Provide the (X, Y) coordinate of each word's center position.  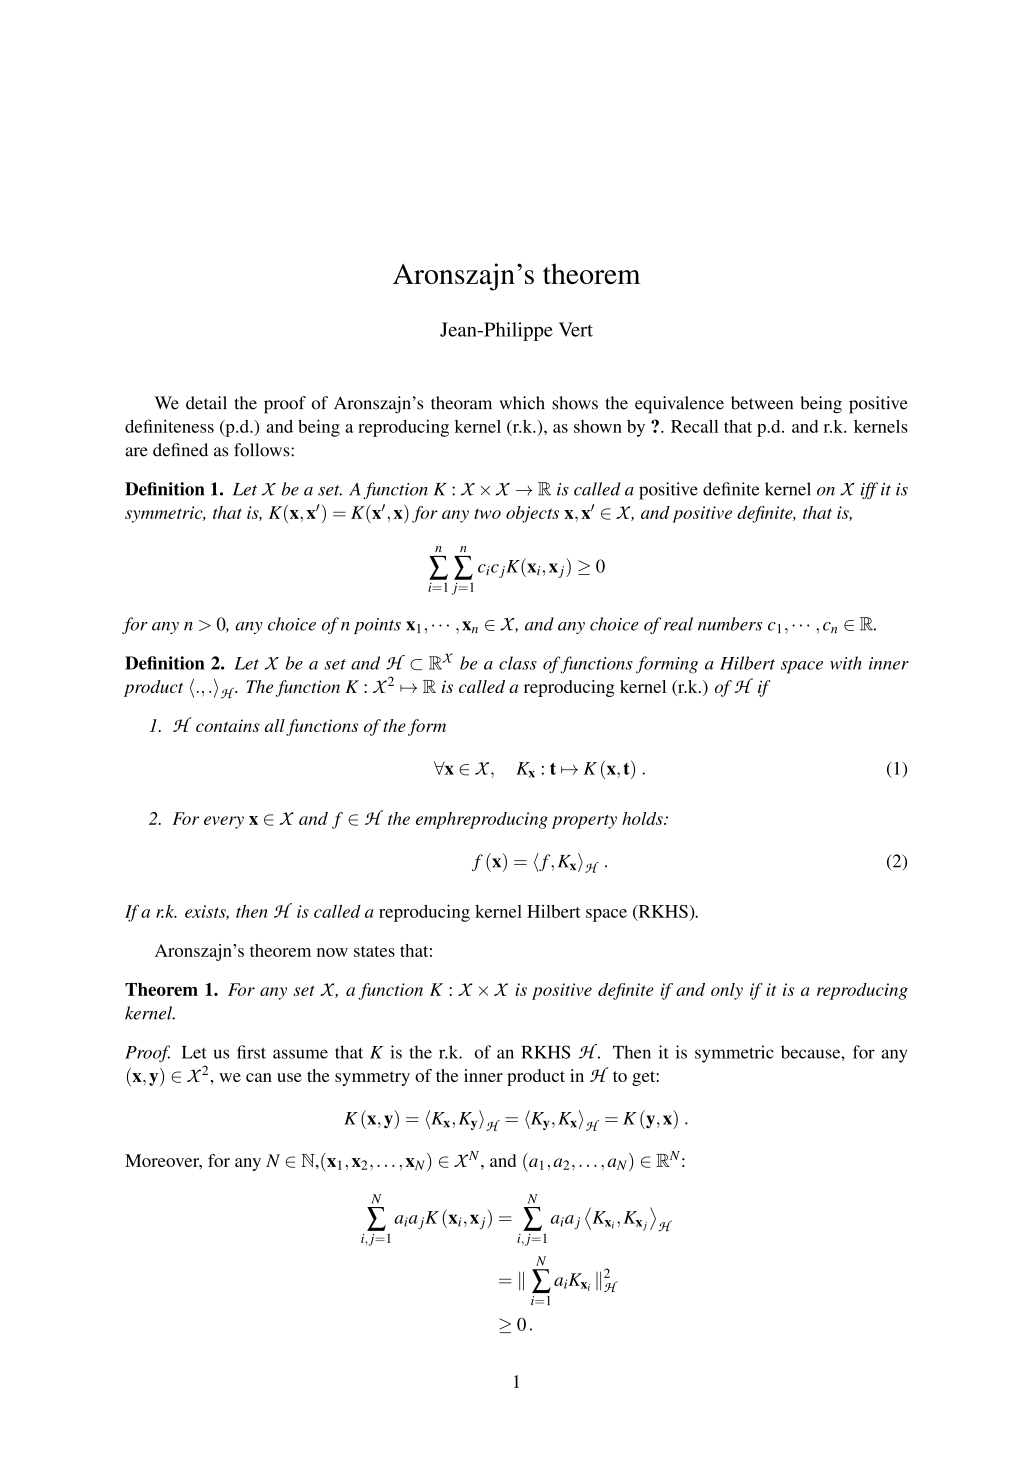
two (487, 513)
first (251, 1052)
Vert (576, 329)
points (377, 626)
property (584, 822)
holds (643, 818)
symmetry (372, 1078)
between (762, 403)
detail (206, 403)
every (224, 822)
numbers (730, 624)
